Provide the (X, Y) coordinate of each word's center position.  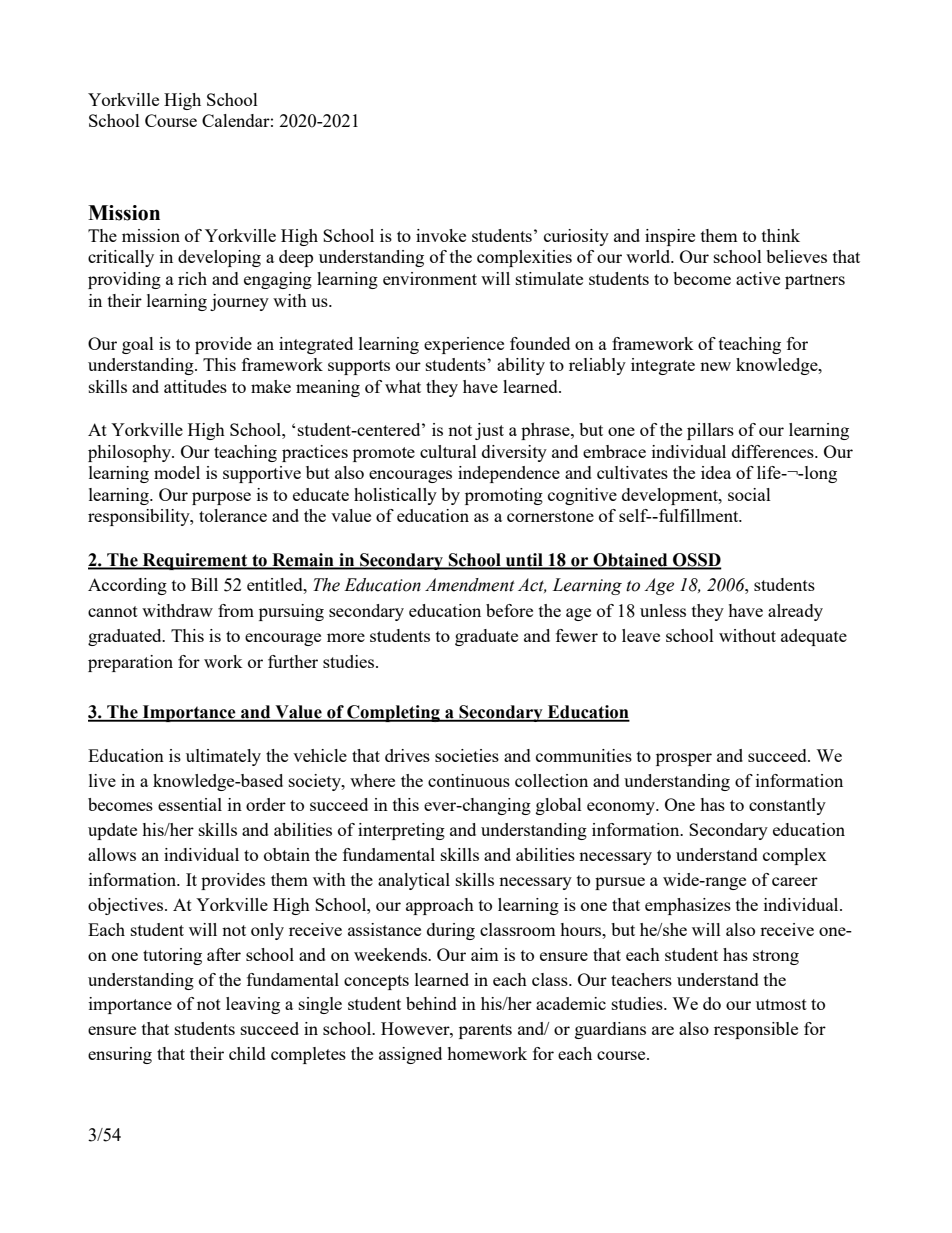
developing (219, 258)
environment (430, 278)
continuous (469, 780)
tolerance (233, 515)
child (247, 1053)
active (758, 278)
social (749, 494)
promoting (504, 496)
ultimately (223, 757)
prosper (684, 759)
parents (485, 1031)
